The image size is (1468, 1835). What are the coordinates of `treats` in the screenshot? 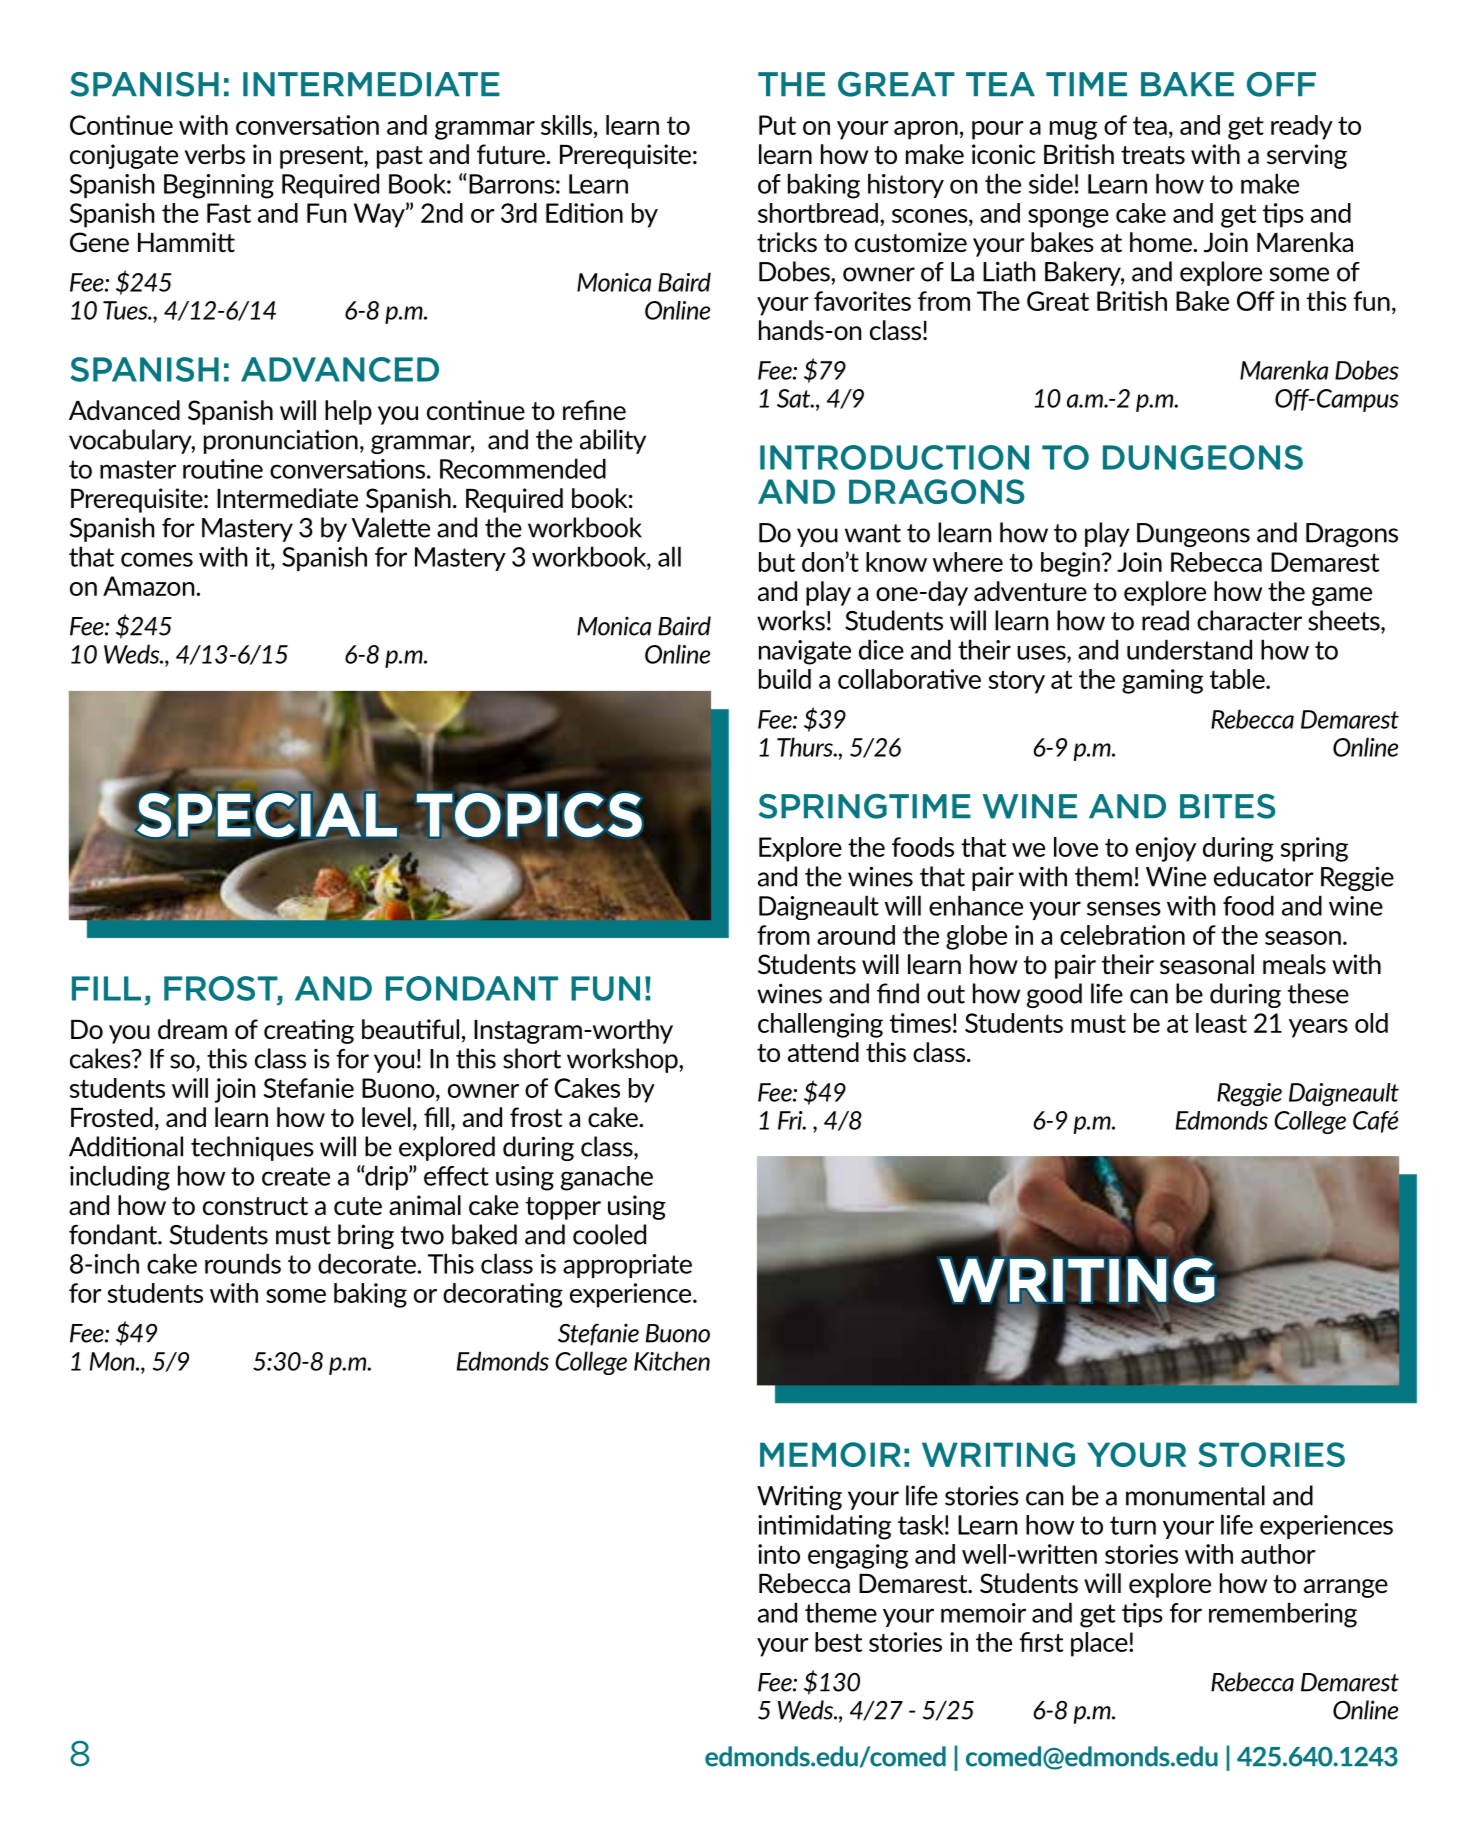 It's located at (1153, 155).
